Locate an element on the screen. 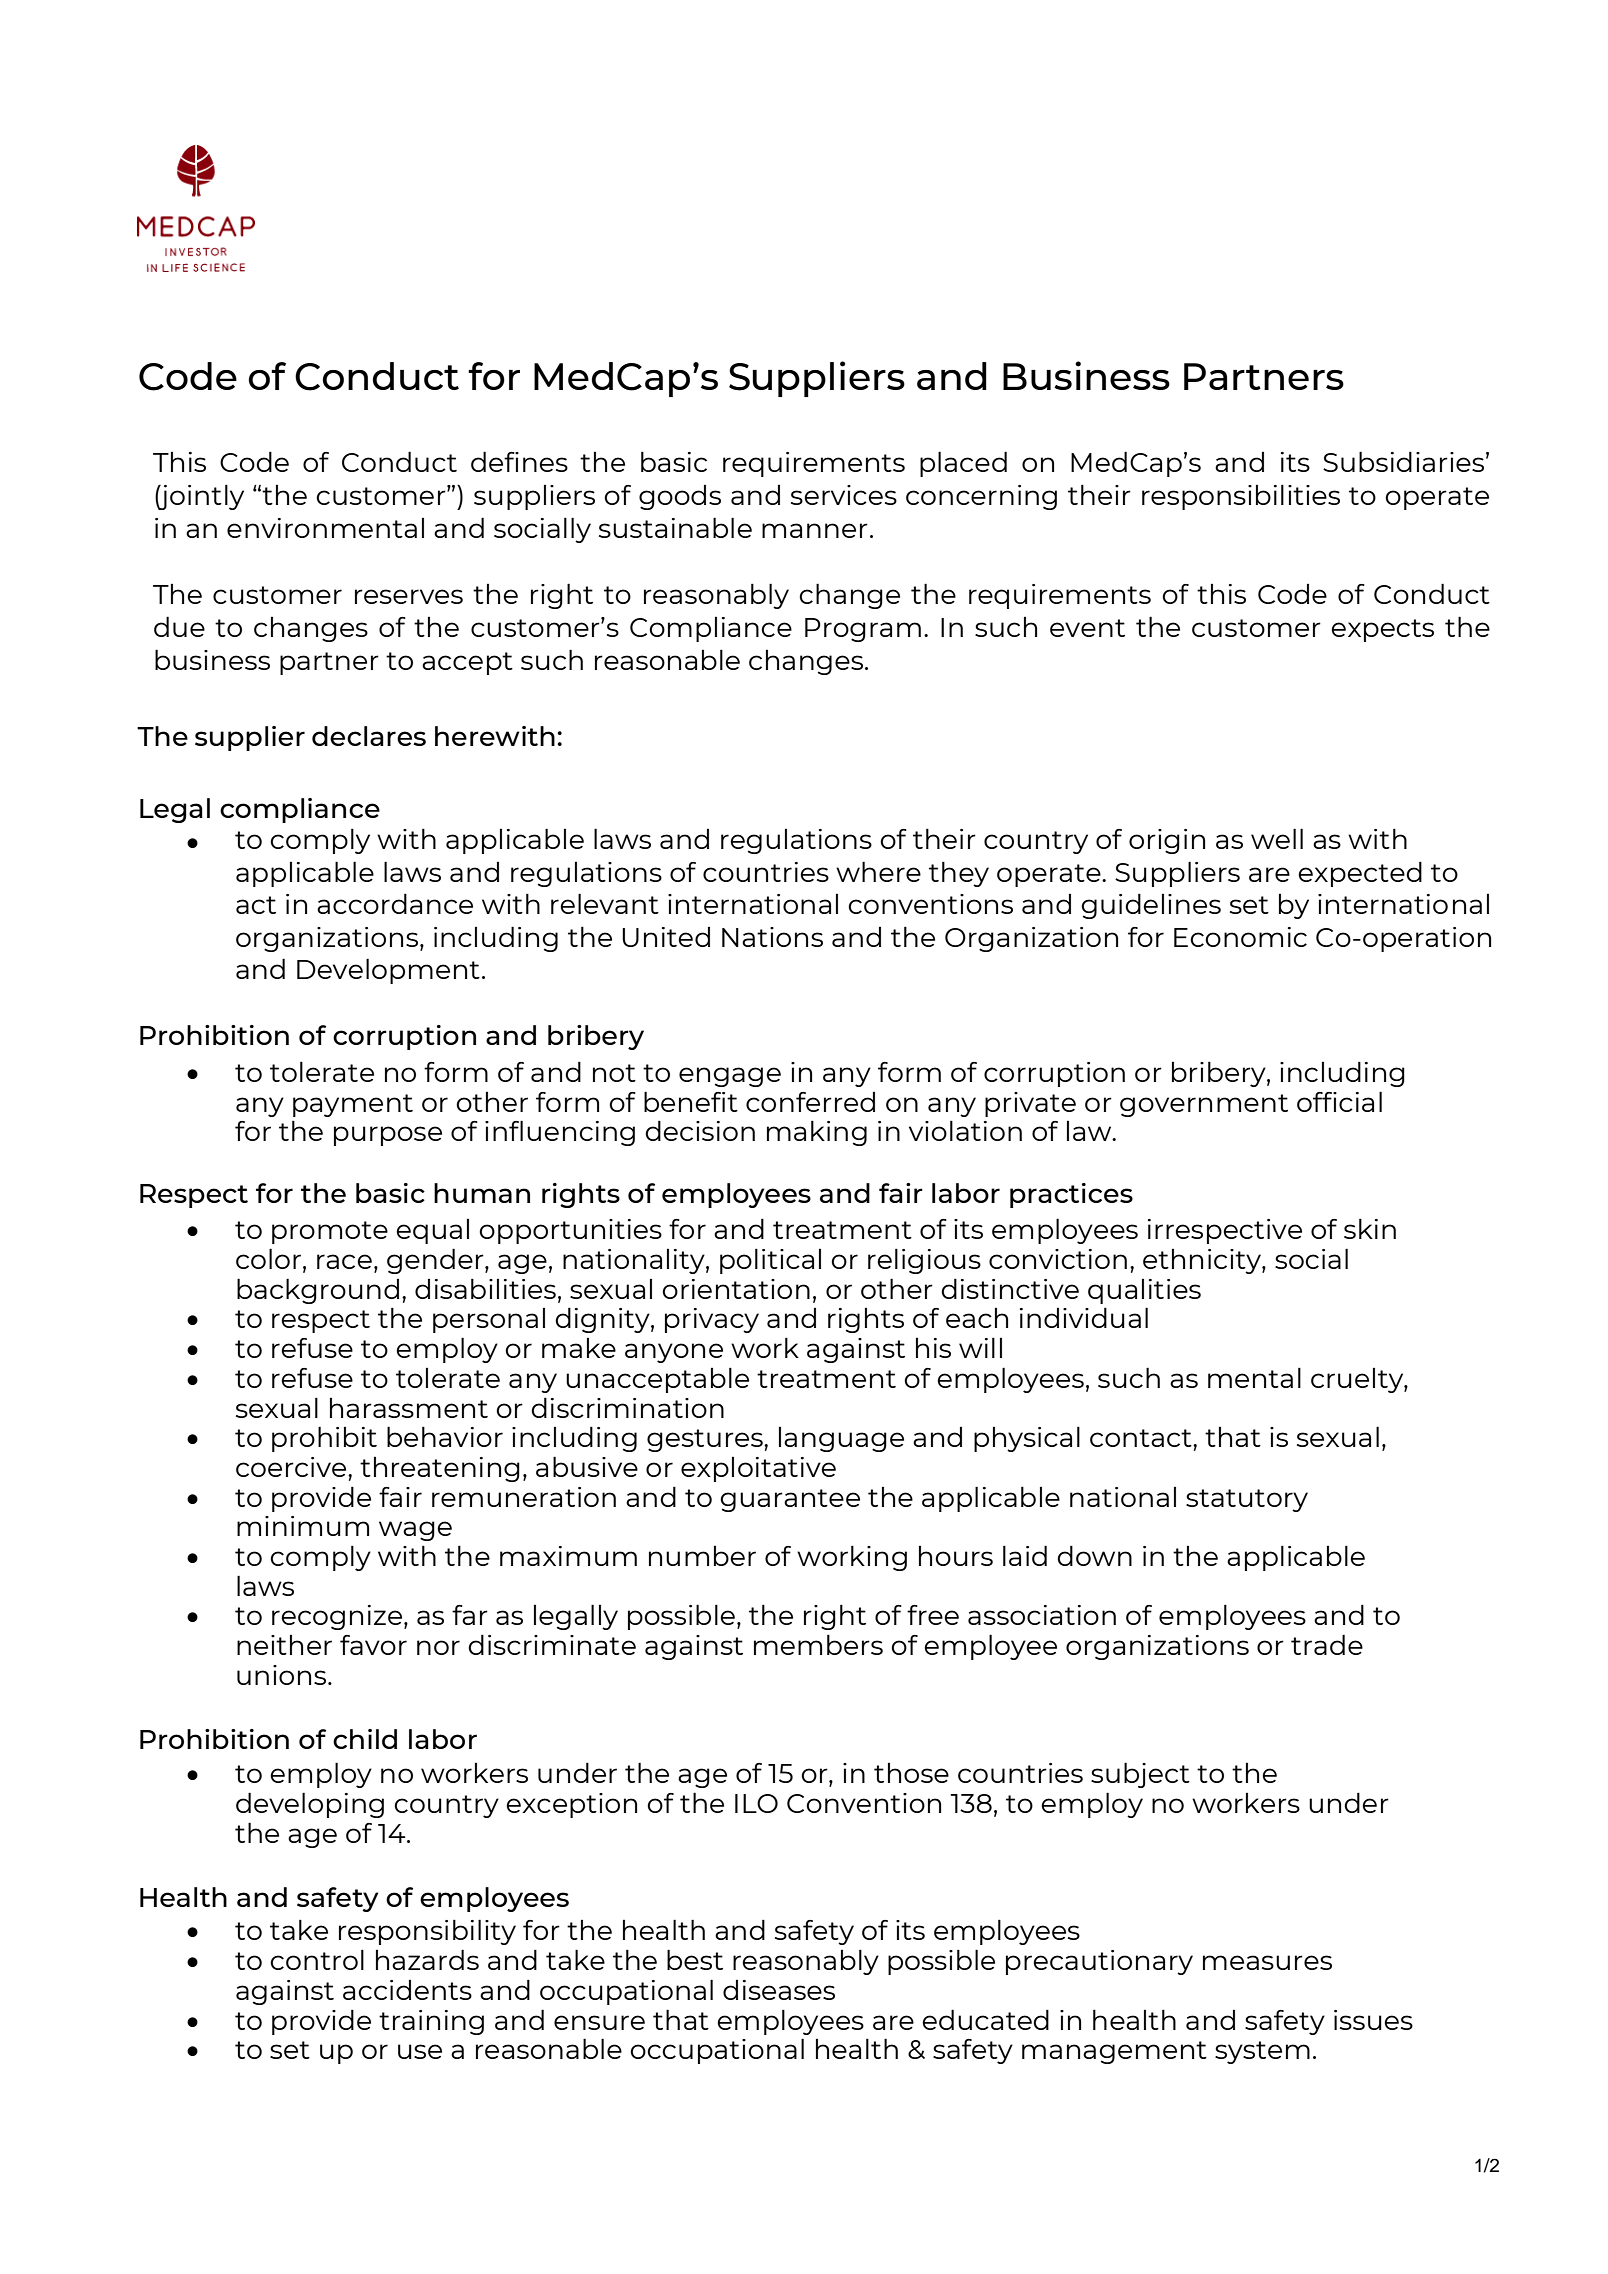 The height and width of the screenshot is (2274, 1608). control is located at coordinates (317, 1960).
